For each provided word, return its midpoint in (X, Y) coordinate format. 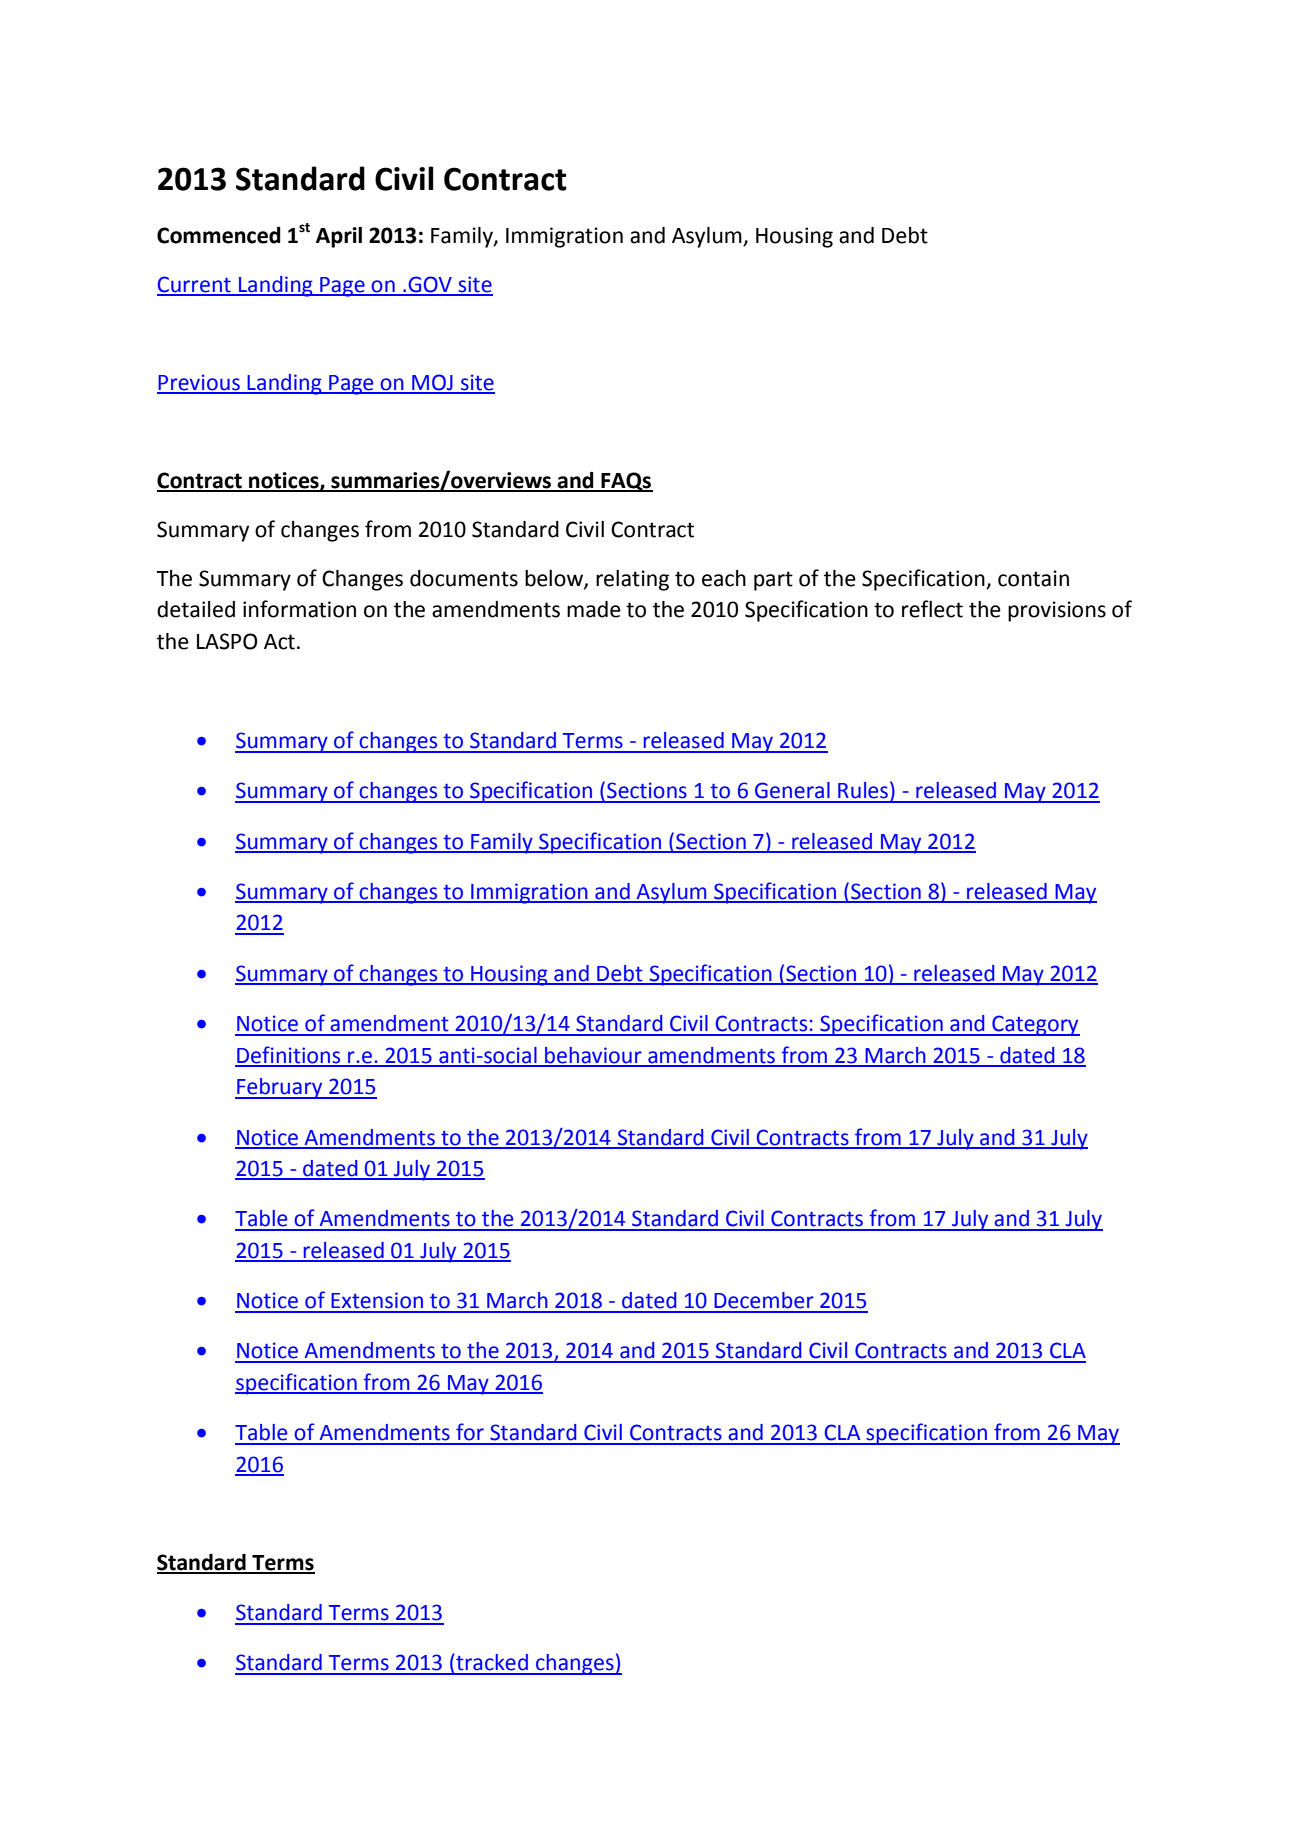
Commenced (219, 235)
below (555, 579)
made (594, 609)
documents (464, 578)
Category (1035, 1025)
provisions (1057, 611)
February (280, 1088)
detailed (196, 609)
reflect (932, 609)
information (299, 609)
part (773, 581)
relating (632, 580)
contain (1033, 578)
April (339, 237)
